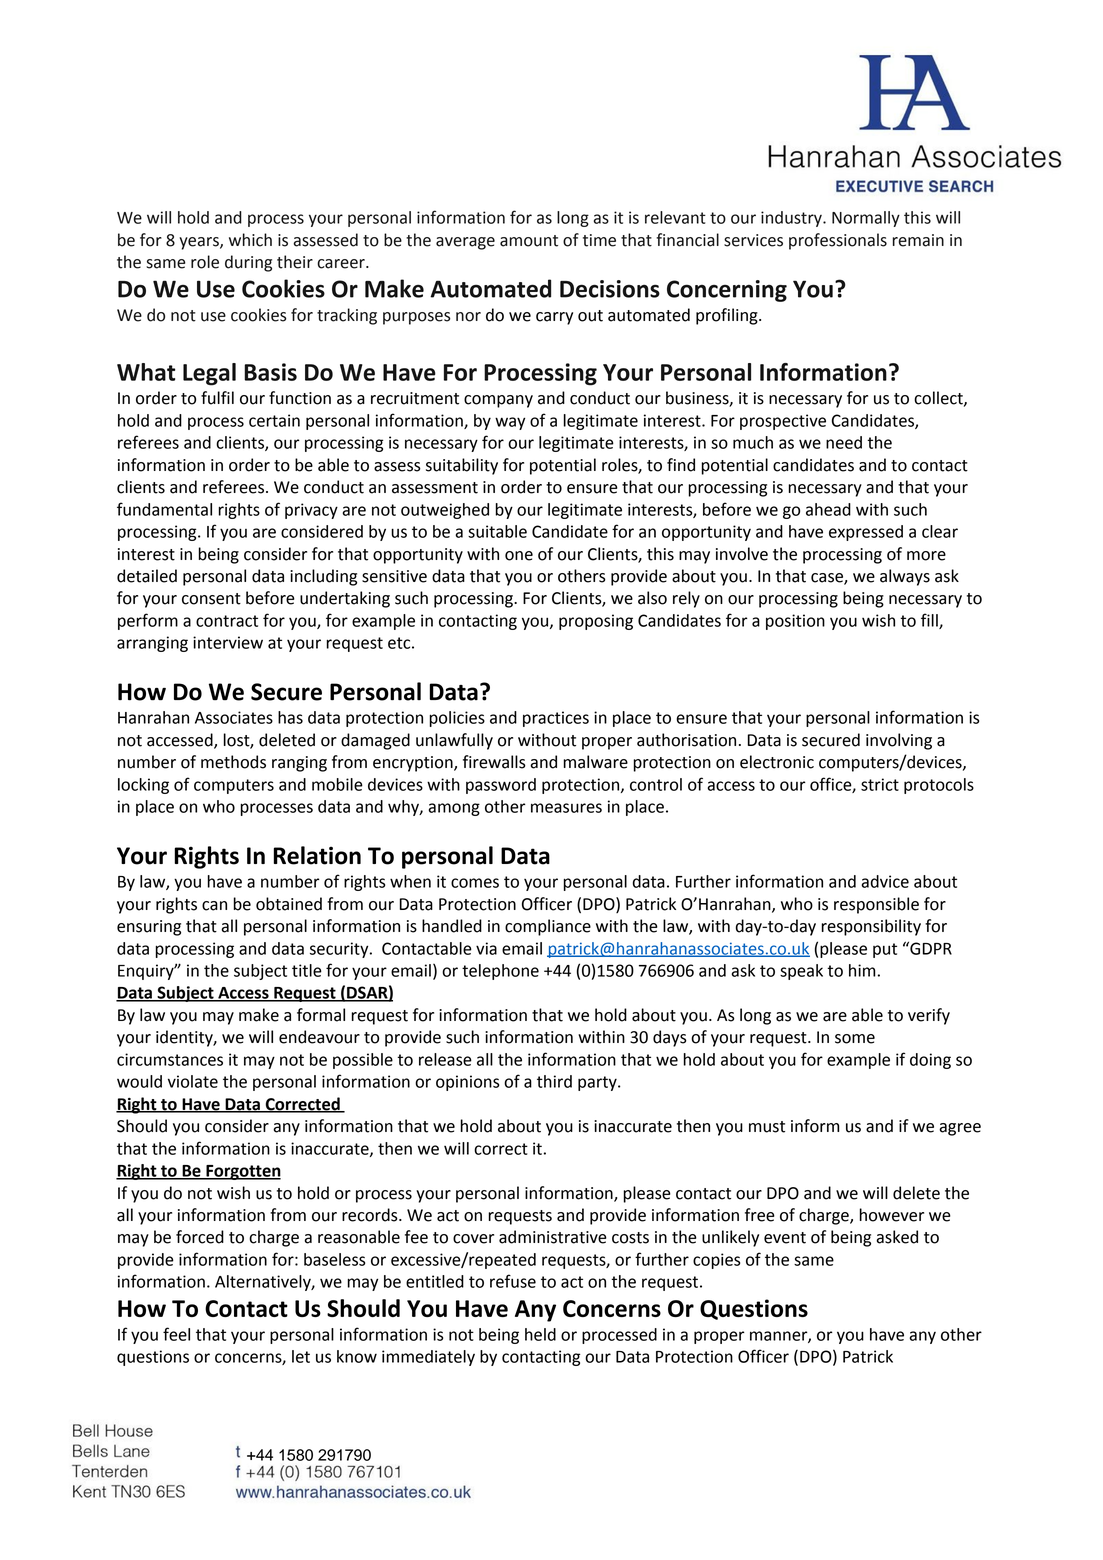  I want to click on amount, so click(529, 241).
